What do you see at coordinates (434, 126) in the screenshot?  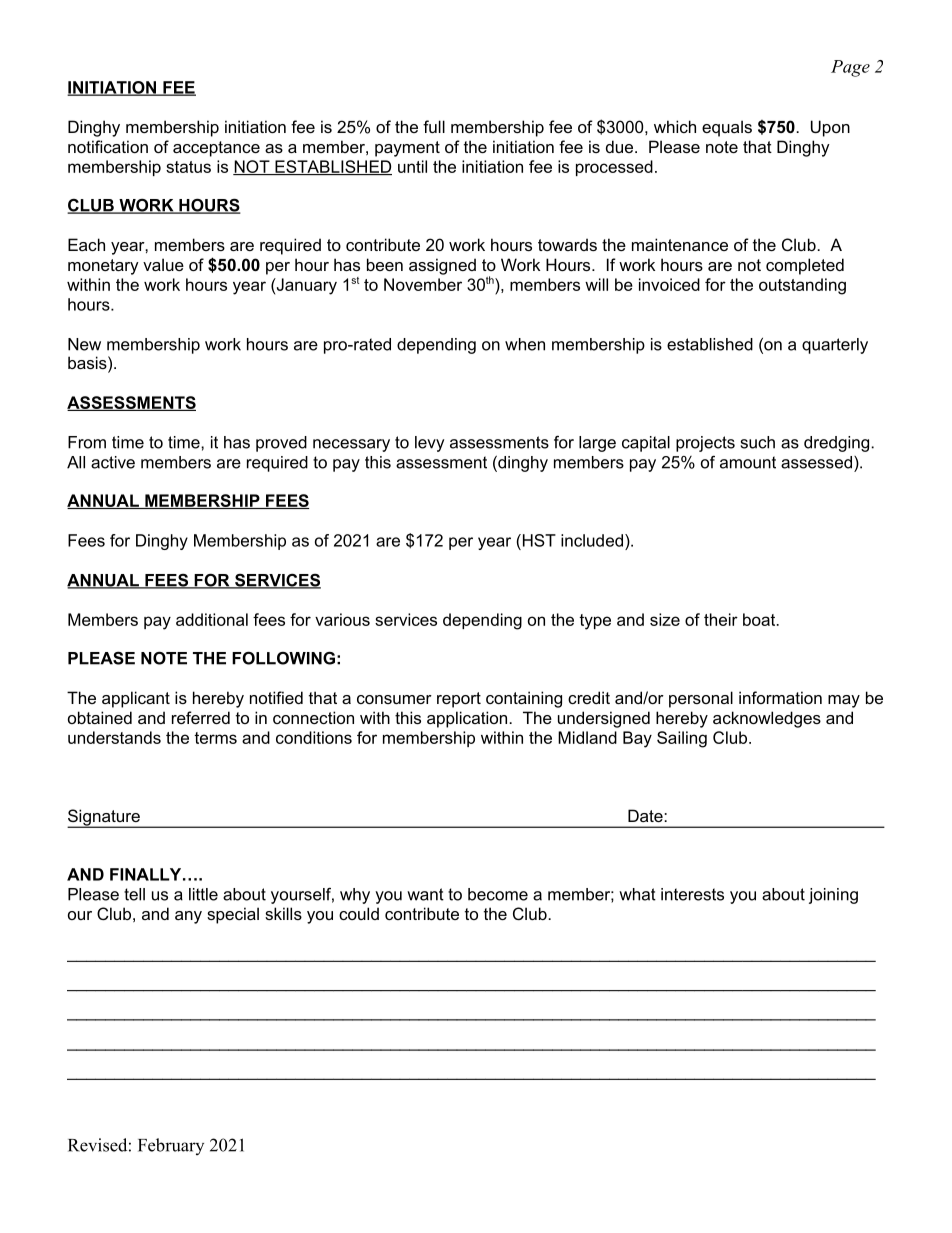 I see `full` at bounding box center [434, 126].
